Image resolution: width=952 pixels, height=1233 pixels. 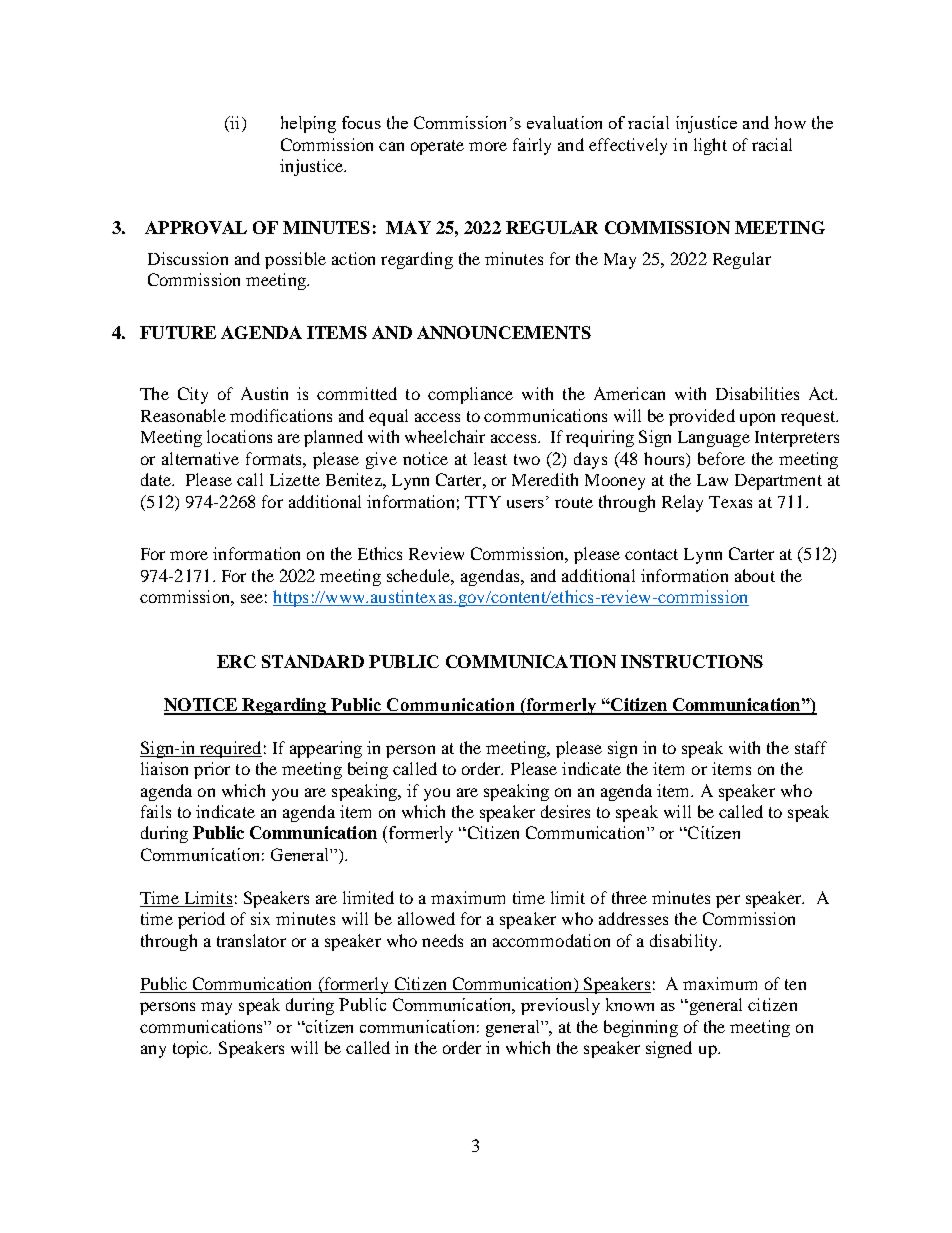 What do you see at coordinates (437, 147) in the page?
I see `operate` at bounding box center [437, 147].
